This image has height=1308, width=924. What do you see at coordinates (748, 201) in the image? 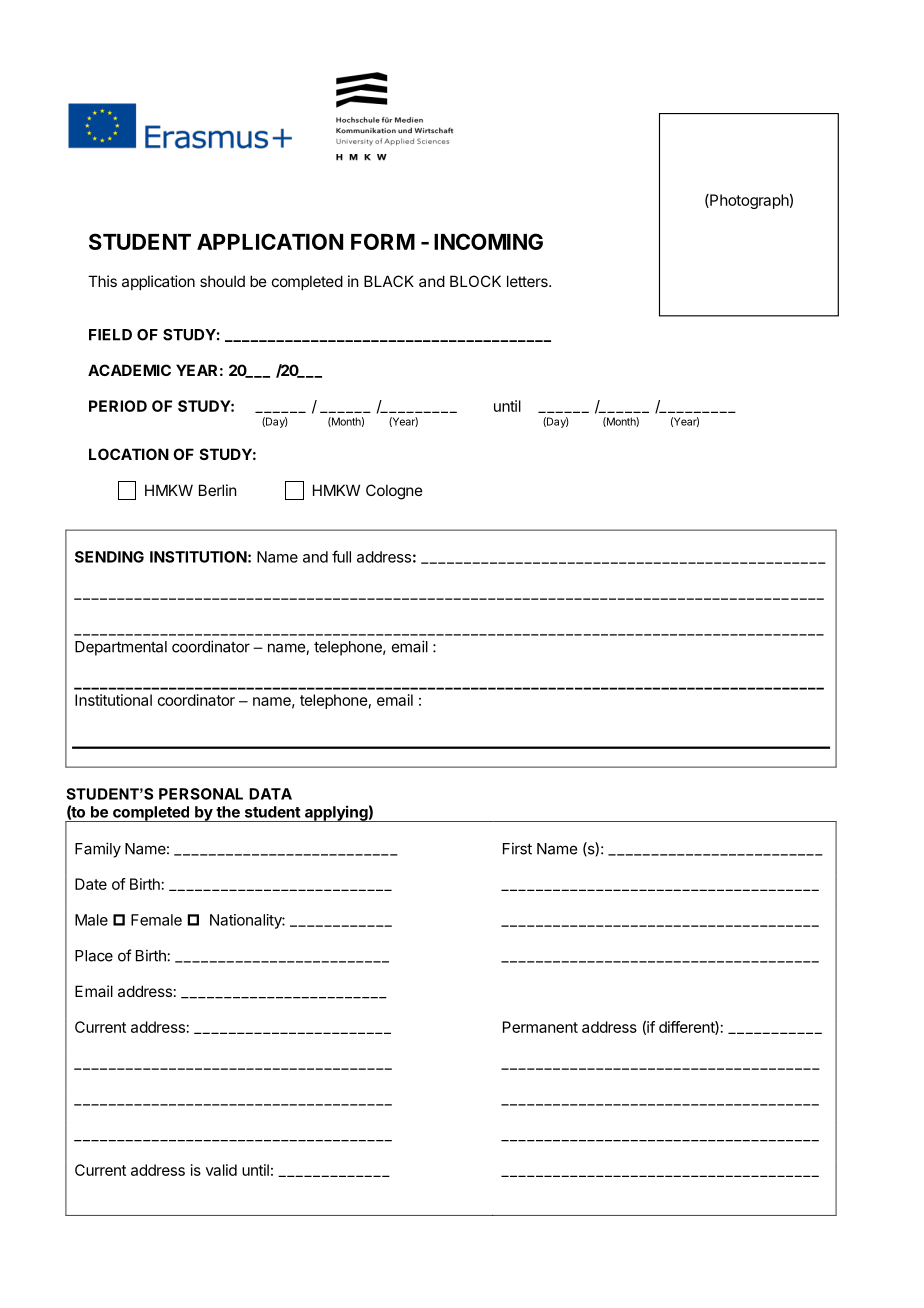
I see `Photograph` at bounding box center [748, 201].
